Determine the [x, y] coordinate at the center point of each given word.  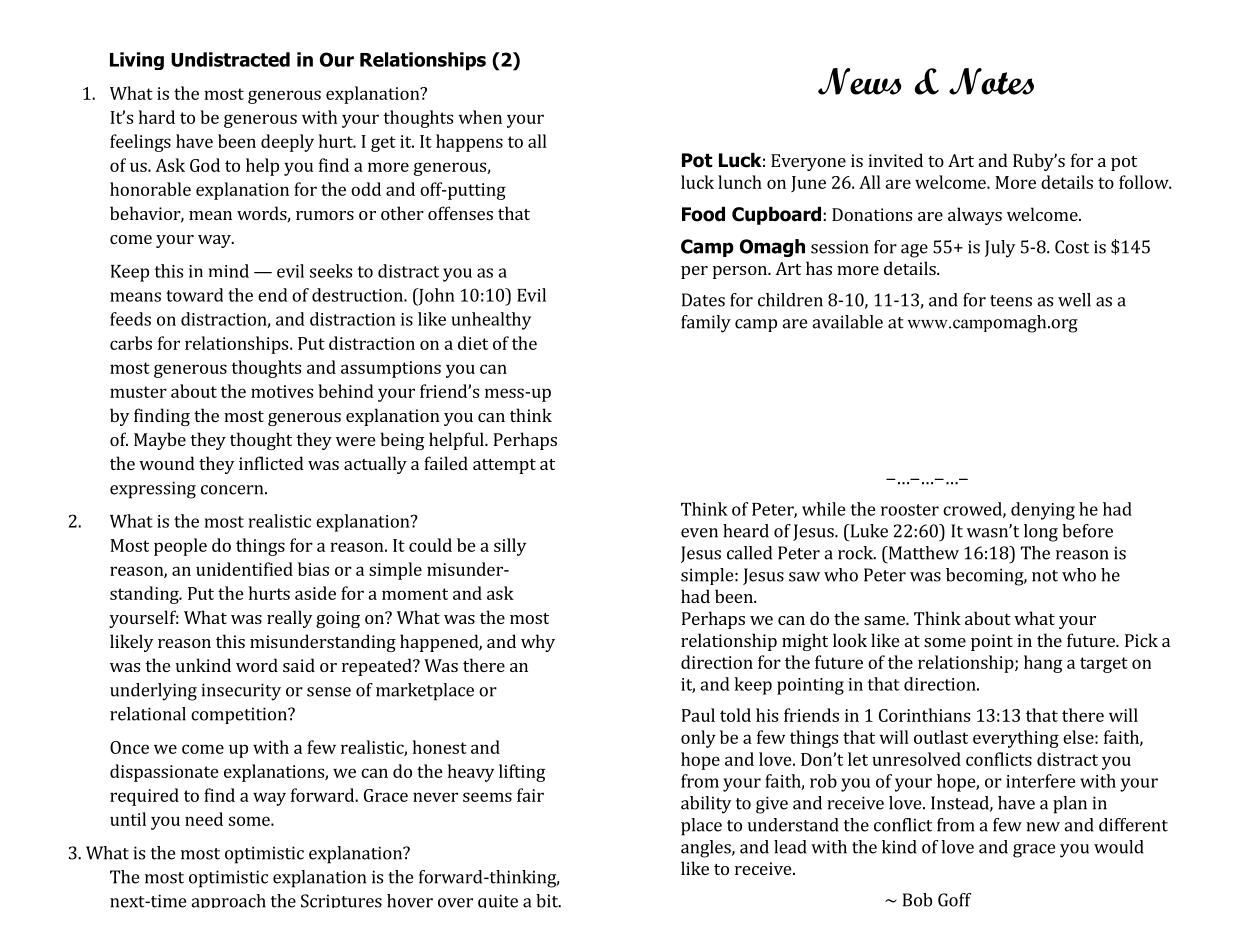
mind [229, 271]
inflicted [271, 463]
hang [1043, 664]
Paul [698, 715]
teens [1011, 301]
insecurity [241, 692]
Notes [991, 81]
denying [1043, 511]
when [480, 117]
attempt [504, 466]
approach [228, 901]
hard [157, 117]
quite [498, 901]
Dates [703, 300]
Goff [954, 900]
